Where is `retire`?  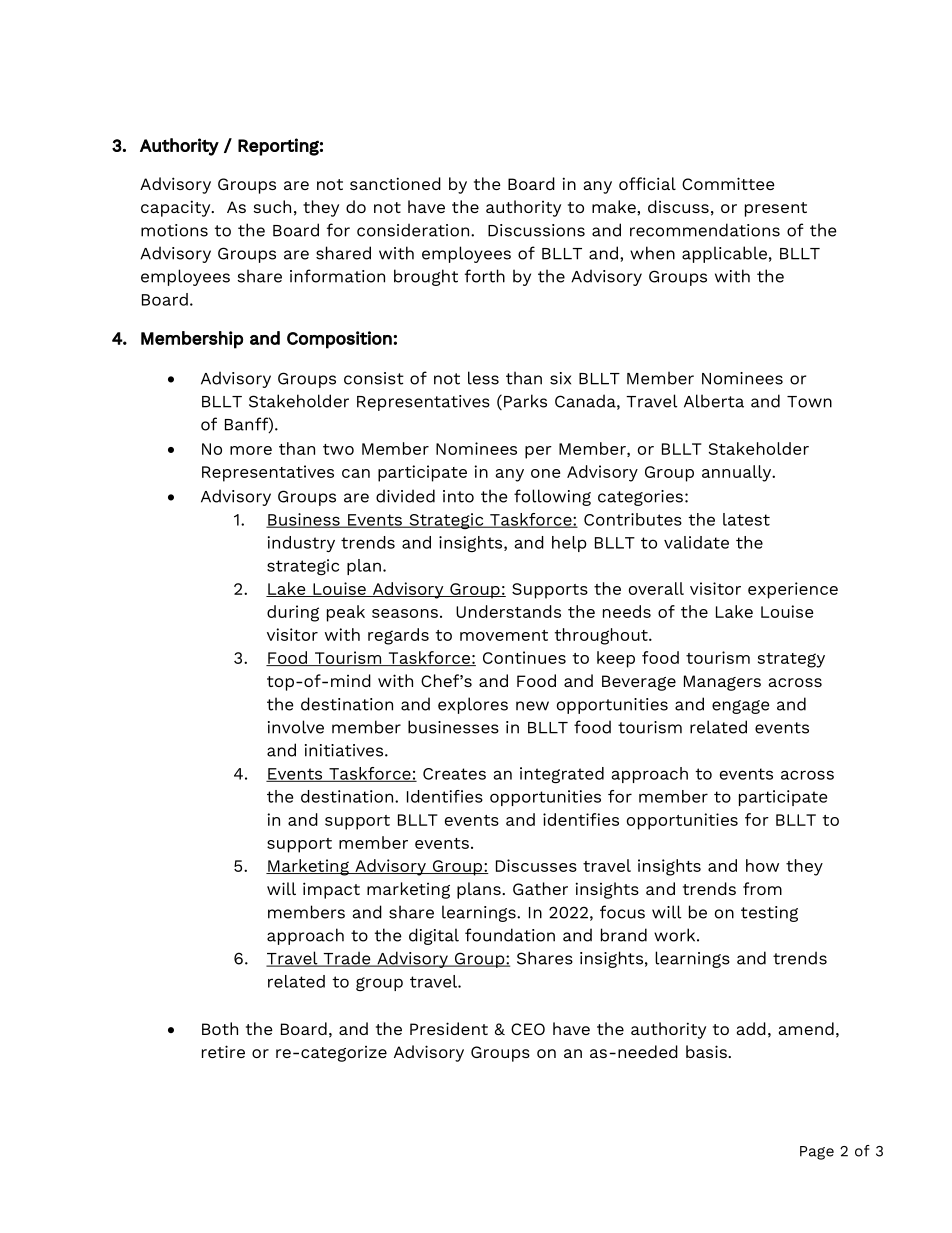 retire is located at coordinates (223, 1051).
